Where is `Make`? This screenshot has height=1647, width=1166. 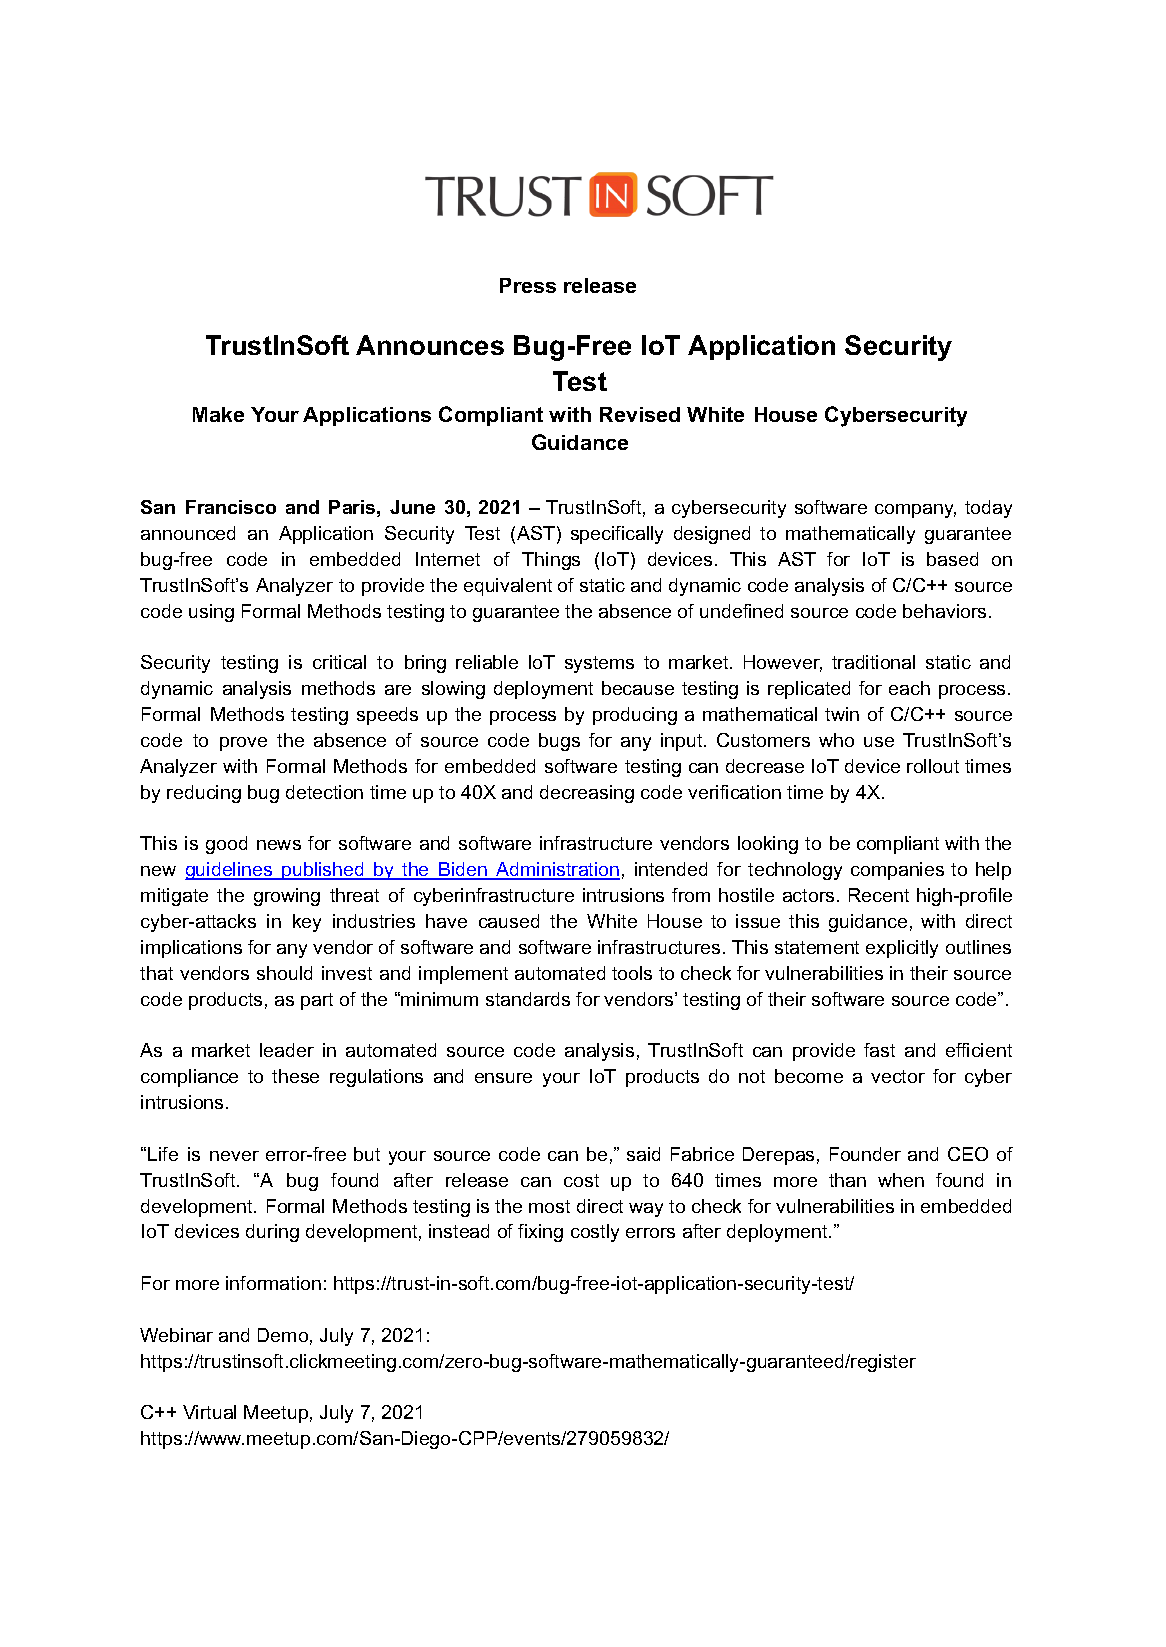
Make is located at coordinates (218, 414).
